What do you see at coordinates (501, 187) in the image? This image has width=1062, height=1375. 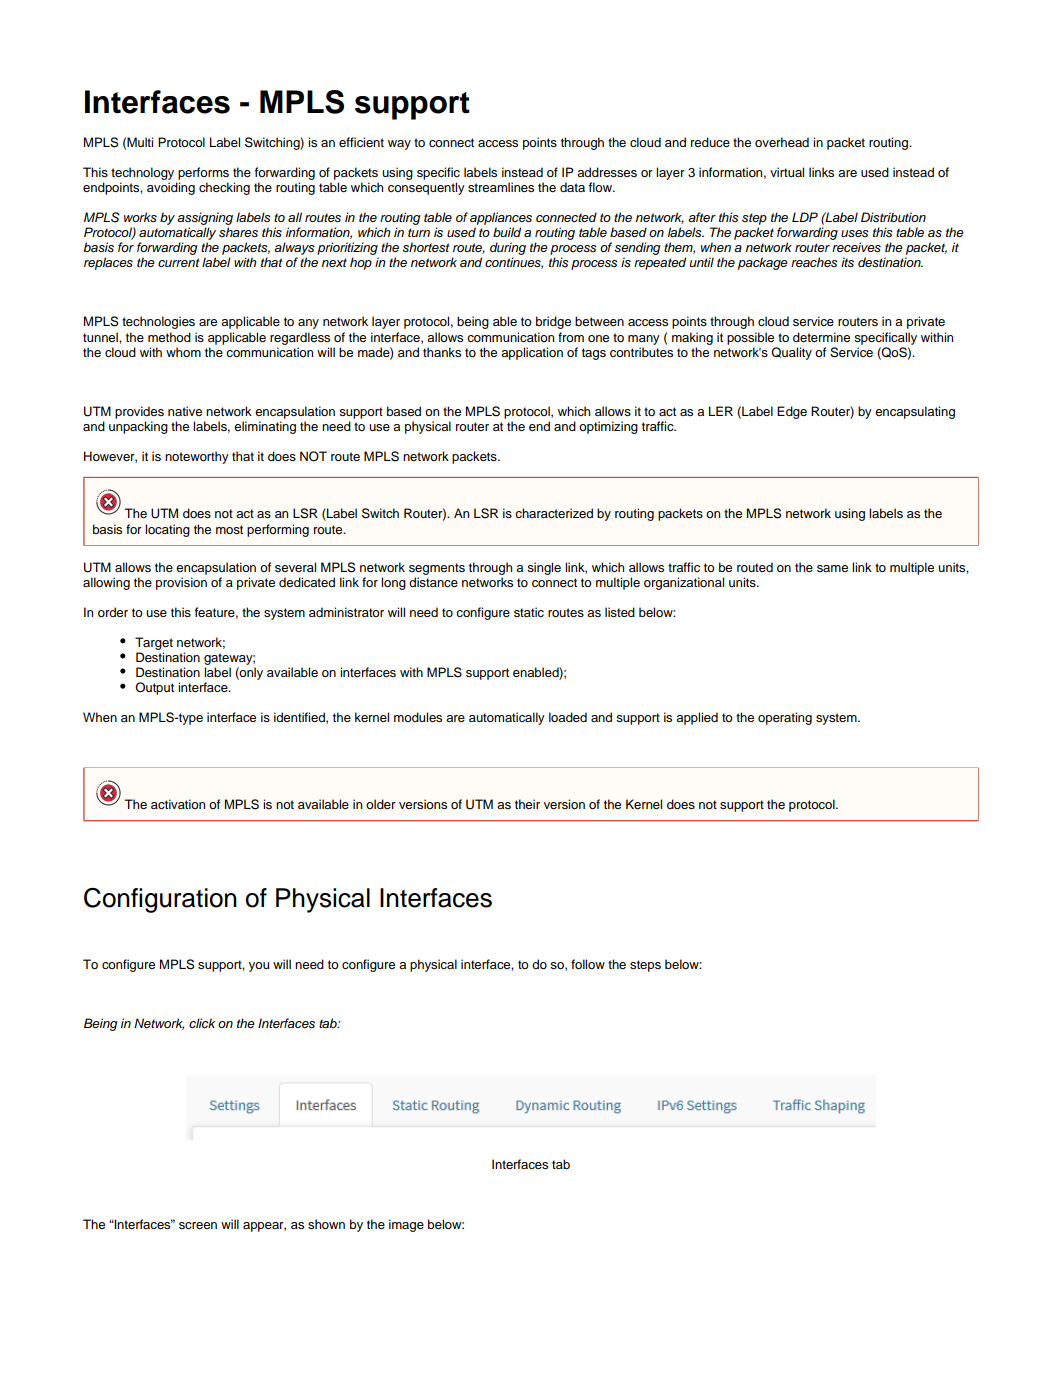 I see `streamlines` at bounding box center [501, 187].
